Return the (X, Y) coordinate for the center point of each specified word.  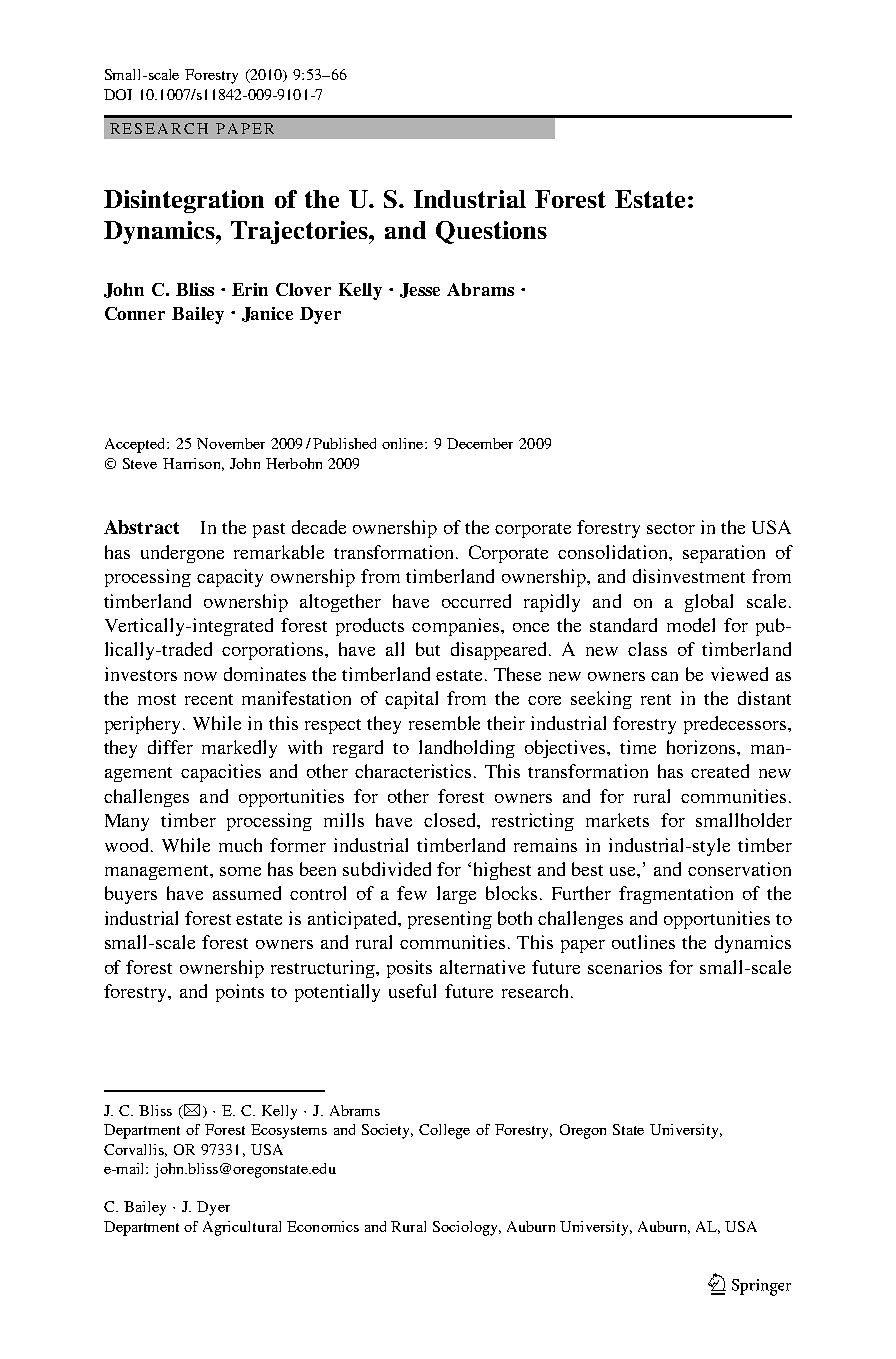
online (404, 443)
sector (671, 528)
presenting (450, 920)
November (231, 443)
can (664, 676)
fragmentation (676, 895)
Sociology (466, 1228)
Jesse (420, 290)
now (200, 676)
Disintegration (184, 201)
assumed (247, 893)
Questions (491, 232)
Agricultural (242, 1228)
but (428, 649)
